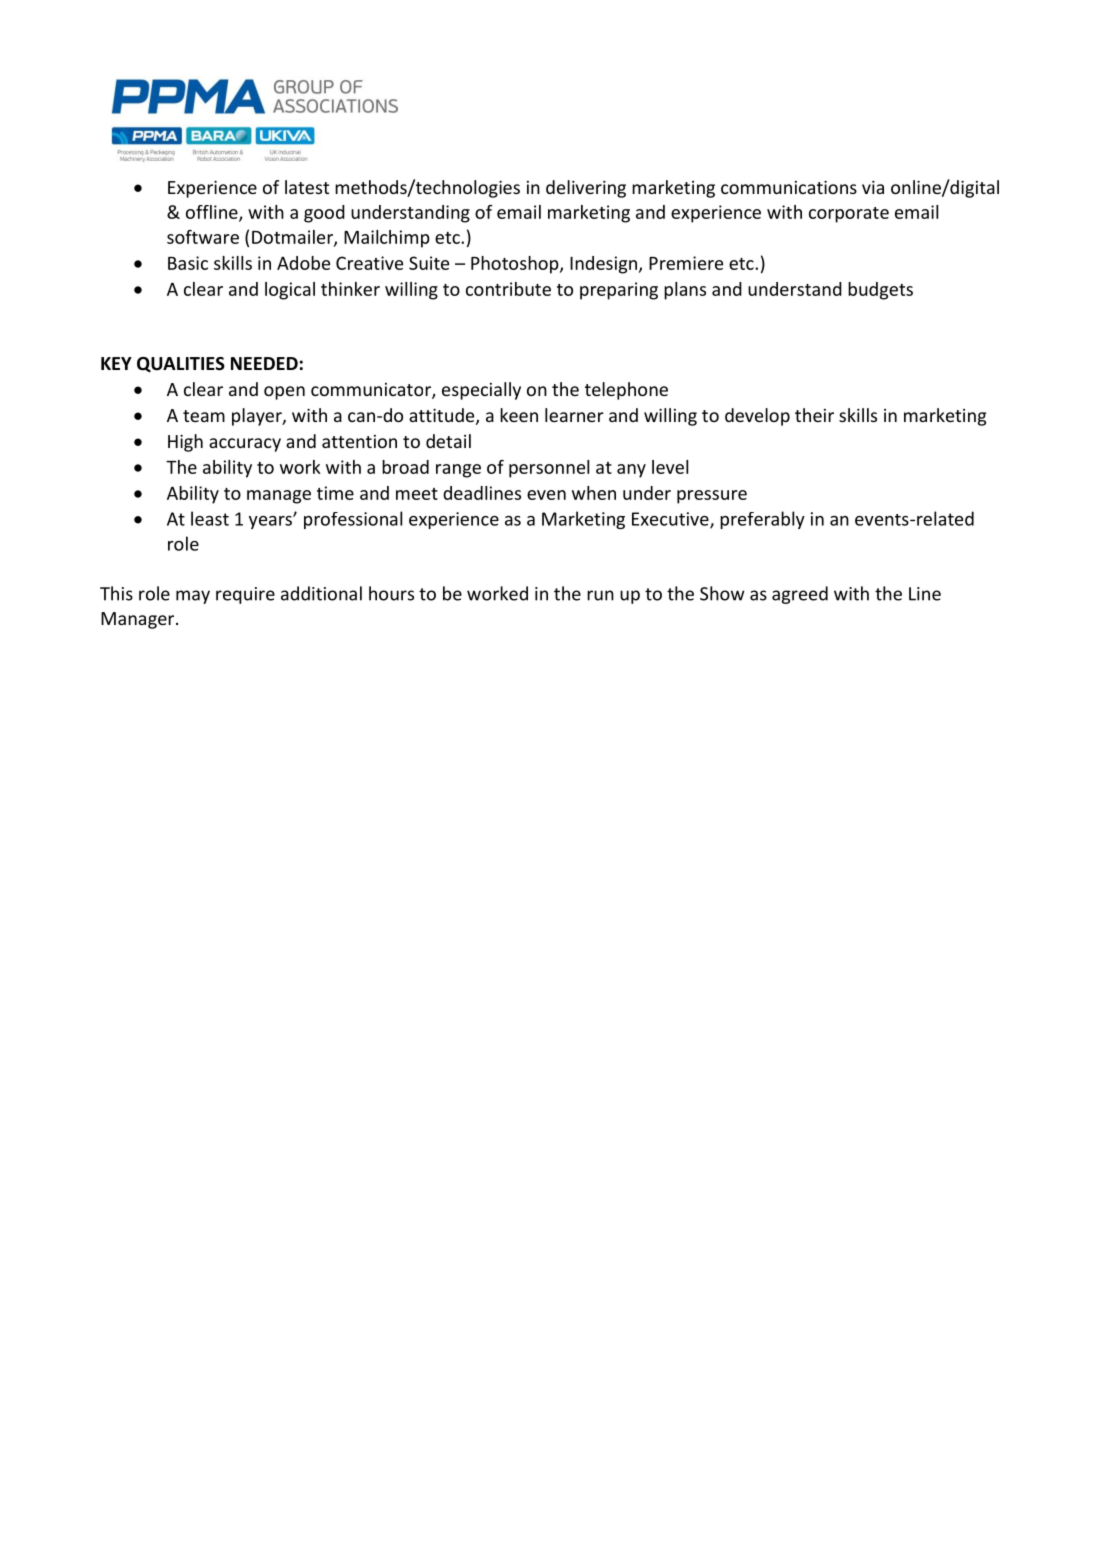 The width and height of the screenshot is (1101, 1557). Describe the element at coordinates (284, 393) in the screenshot. I see `open` at that location.
